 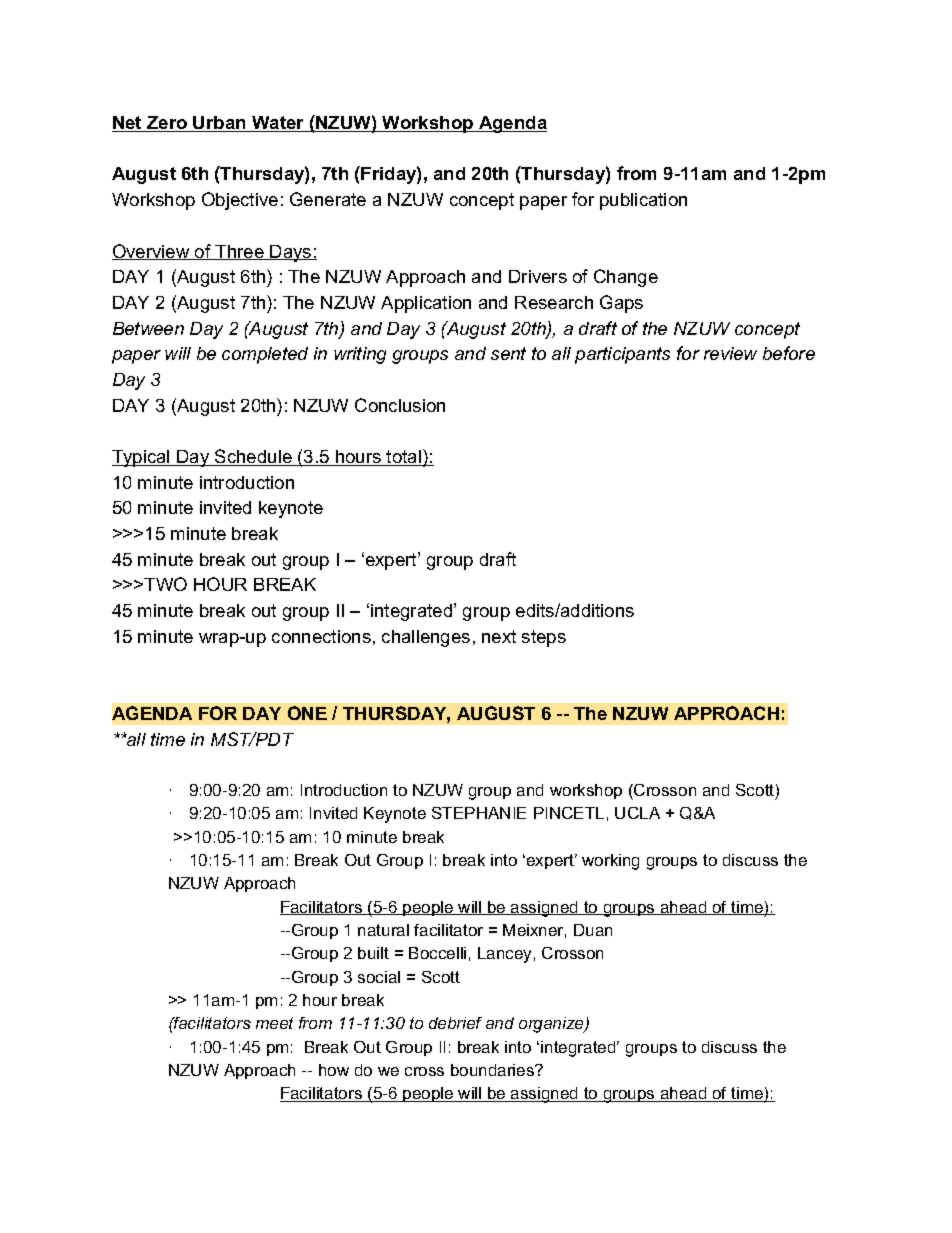 I want to click on UCLA, so click(x=637, y=813).
